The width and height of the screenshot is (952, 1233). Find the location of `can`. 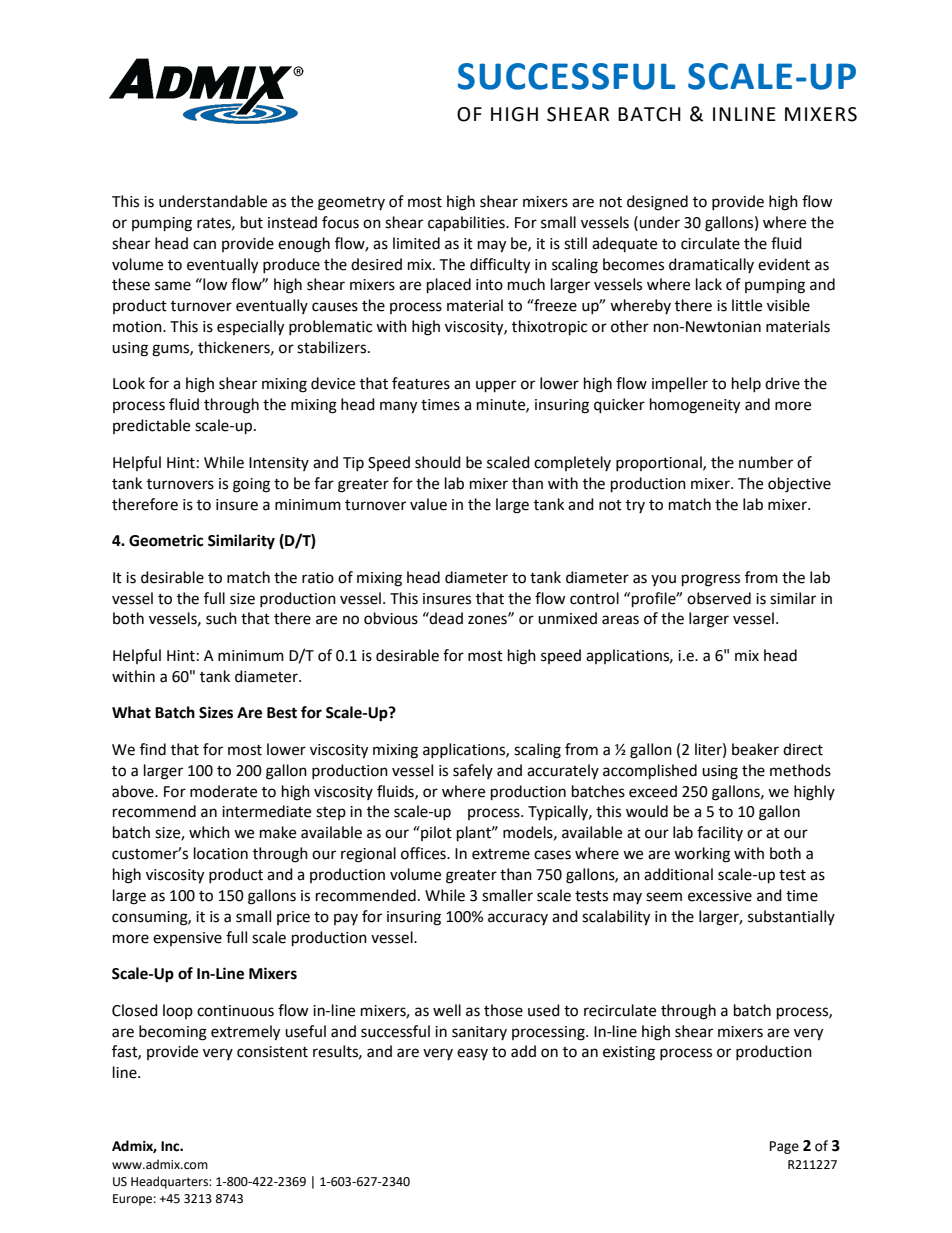

can is located at coordinates (204, 245).
